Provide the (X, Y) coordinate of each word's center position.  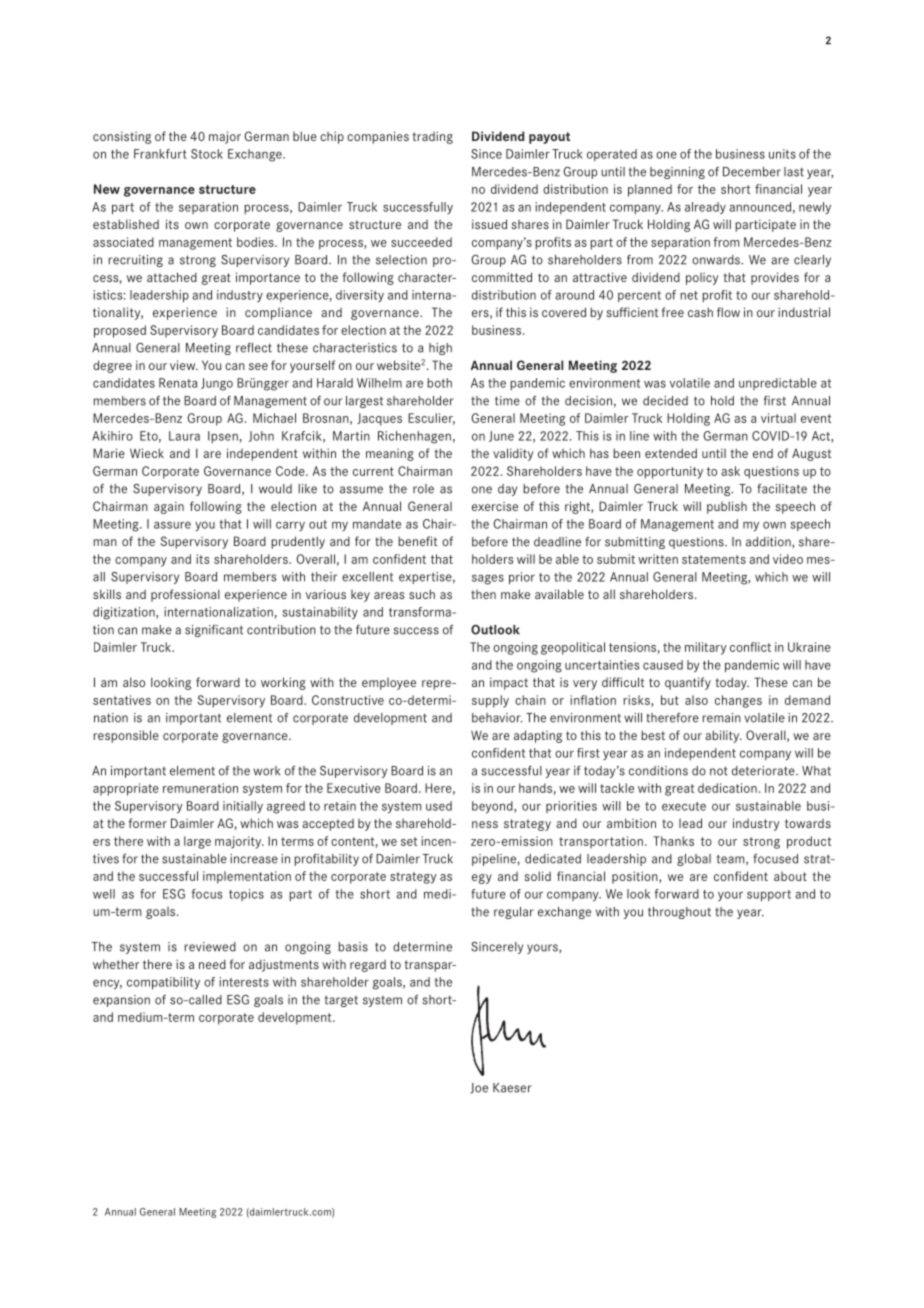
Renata (178, 383)
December (752, 172)
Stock (207, 154)
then (483, 594)
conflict (750, 647)
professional (185, 595)
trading (432, 137)
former (148, 823)
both (439, 383)
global (694, 860)
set (409, 841)
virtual (778, 418)
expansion (121, 1001)
